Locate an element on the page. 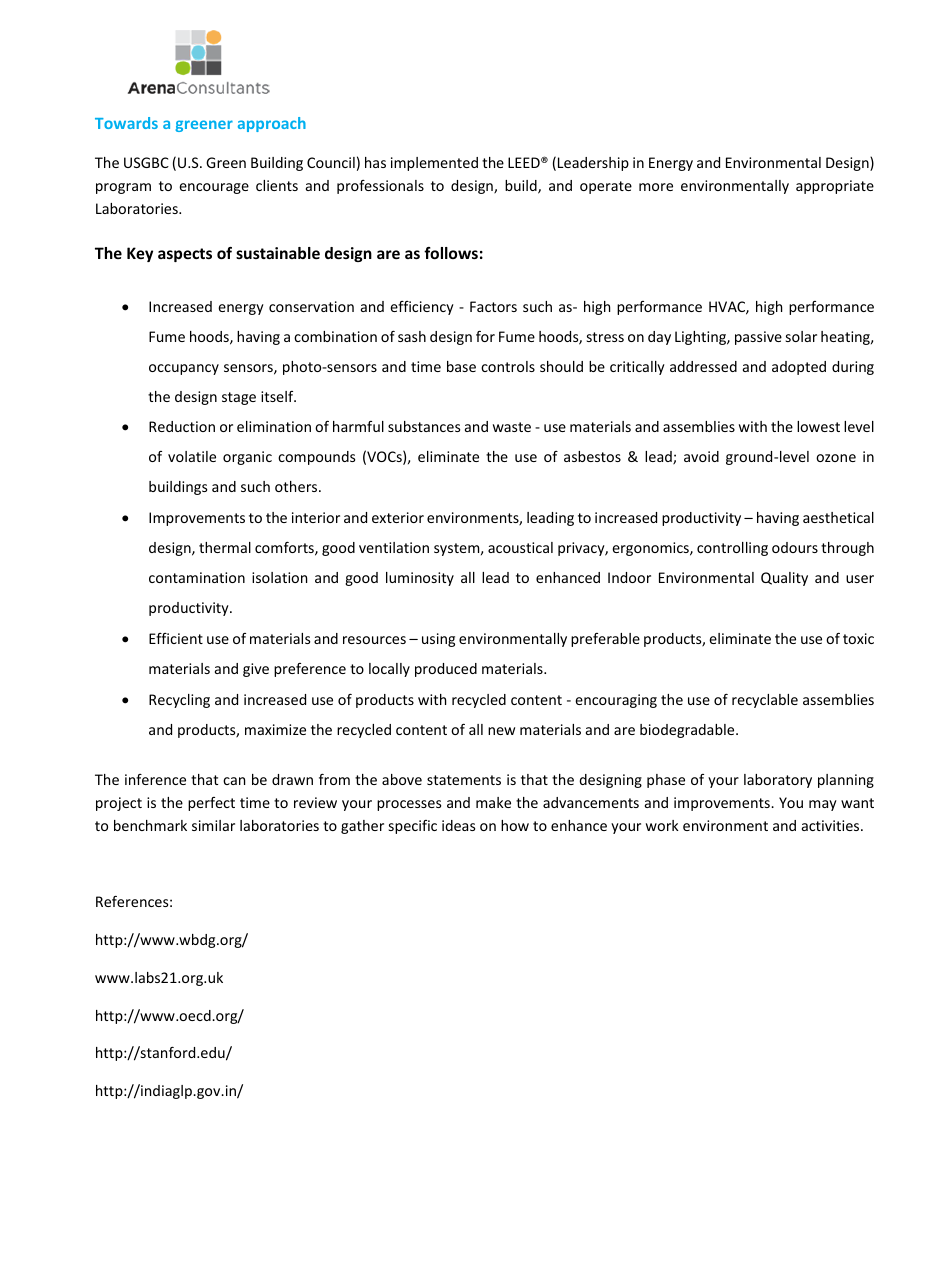 This image has height=1262, width=952. produced is located at coordinates (446, 670).
